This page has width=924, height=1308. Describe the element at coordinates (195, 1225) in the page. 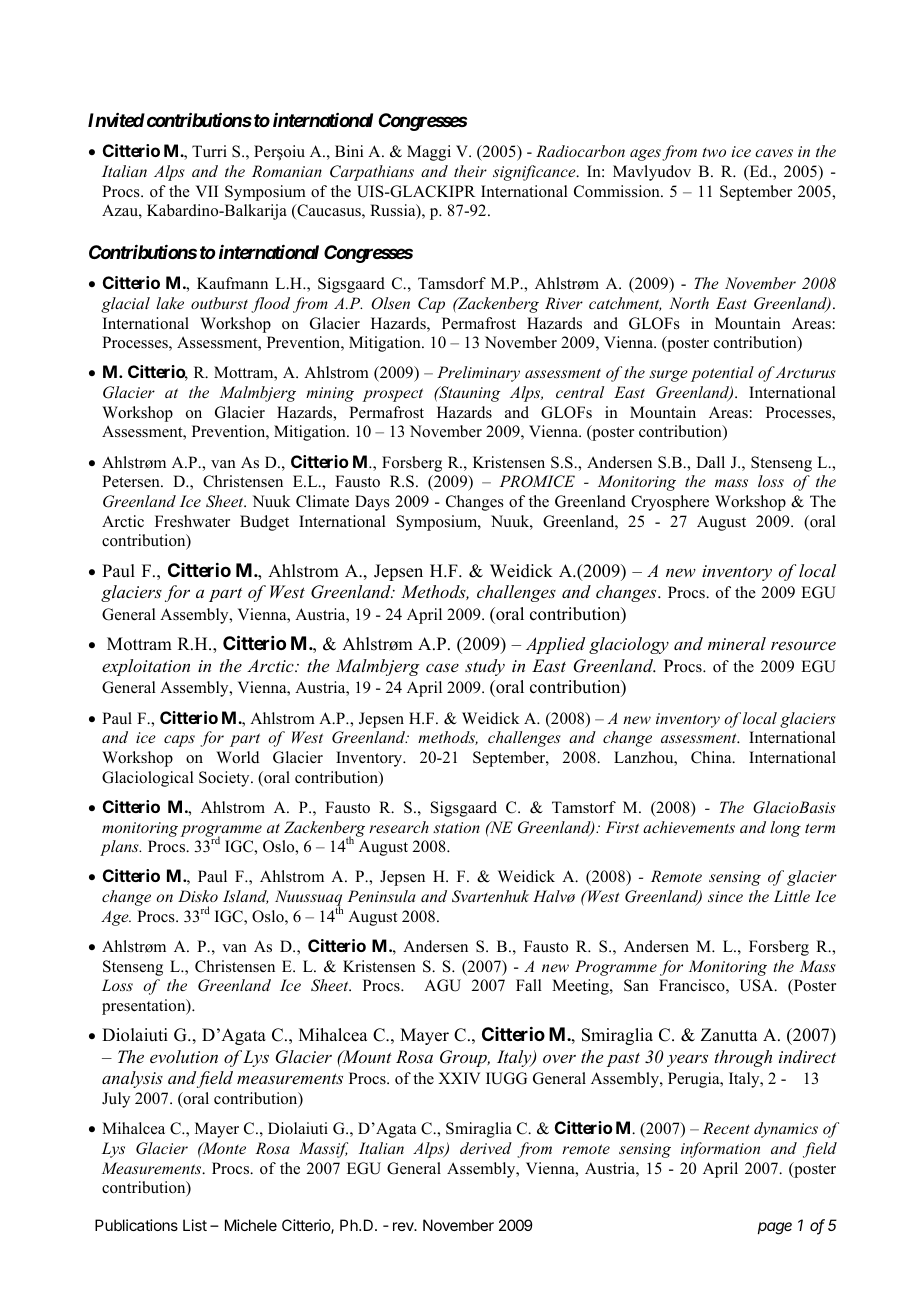

I see `List` at that location.
